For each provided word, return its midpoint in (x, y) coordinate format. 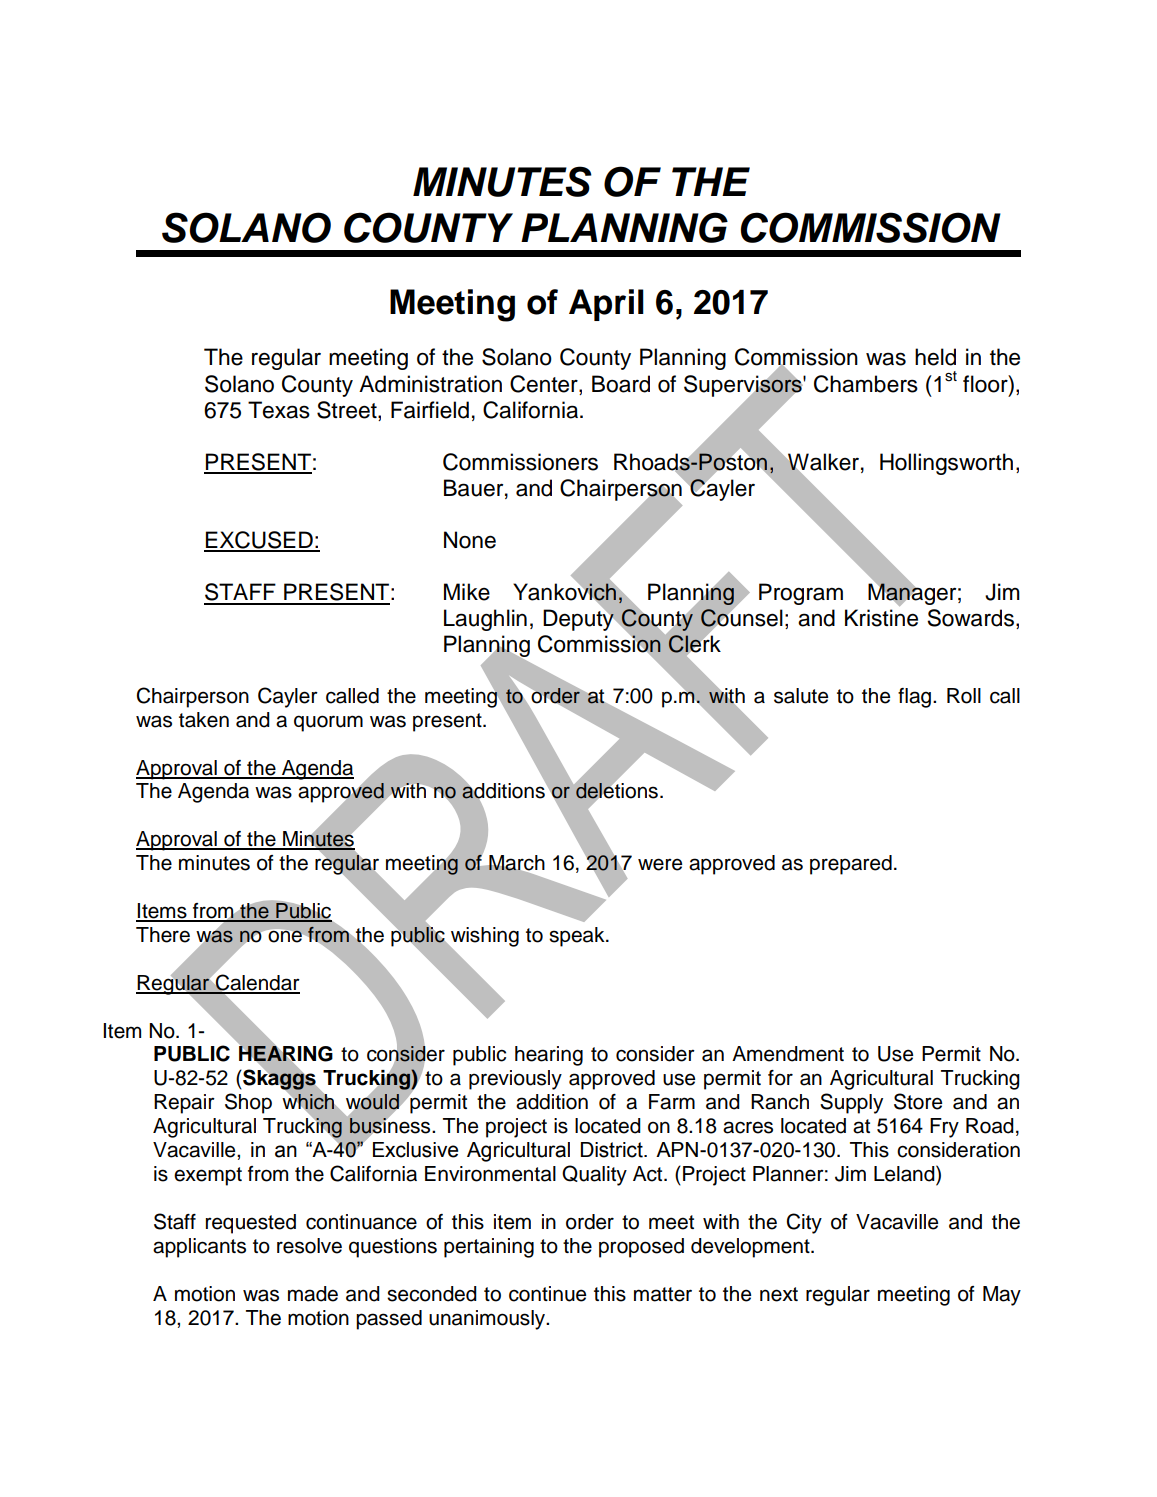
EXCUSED (259, 541)
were (660, 864)
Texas (279, 410)
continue (547, 1294)
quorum (328, 723)
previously (515, 1080)
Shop (248, 1103)
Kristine (881, 618)
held (935, 357)
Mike (467, 592)
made (313, 1294)
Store (918, 1101)
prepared (851, 865)
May (1002, 1296)
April (606, 305)
